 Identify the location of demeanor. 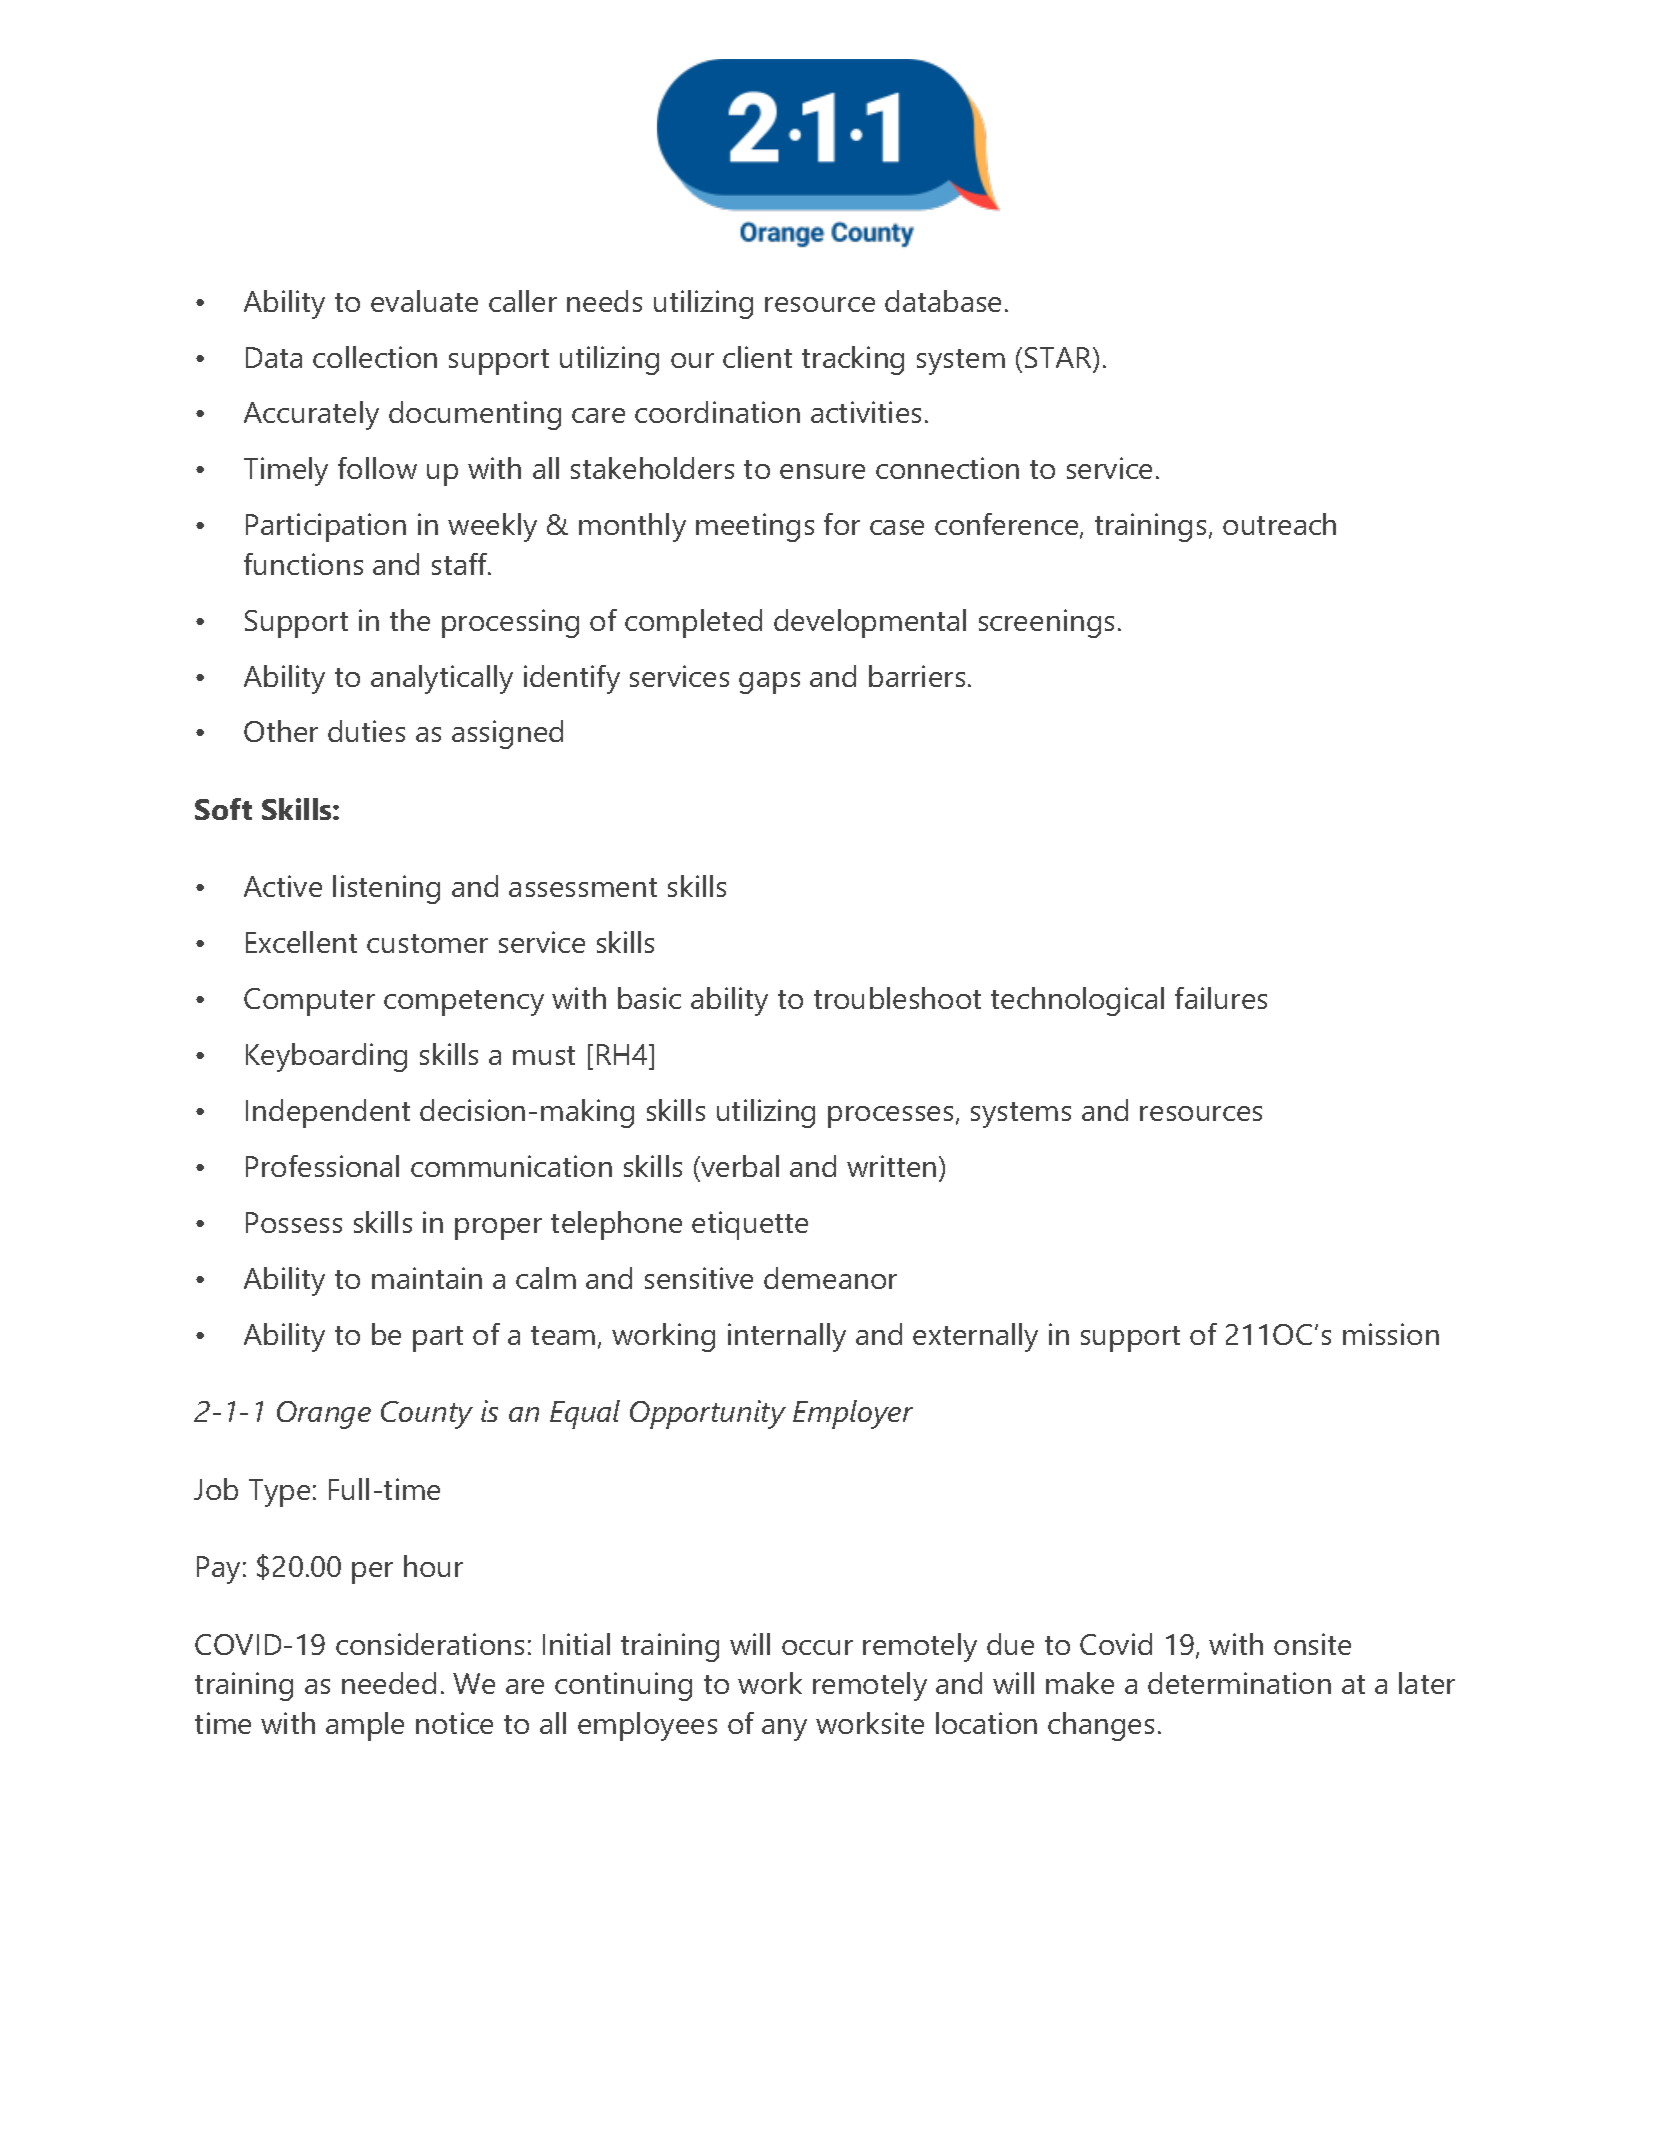
(830, 1278).
